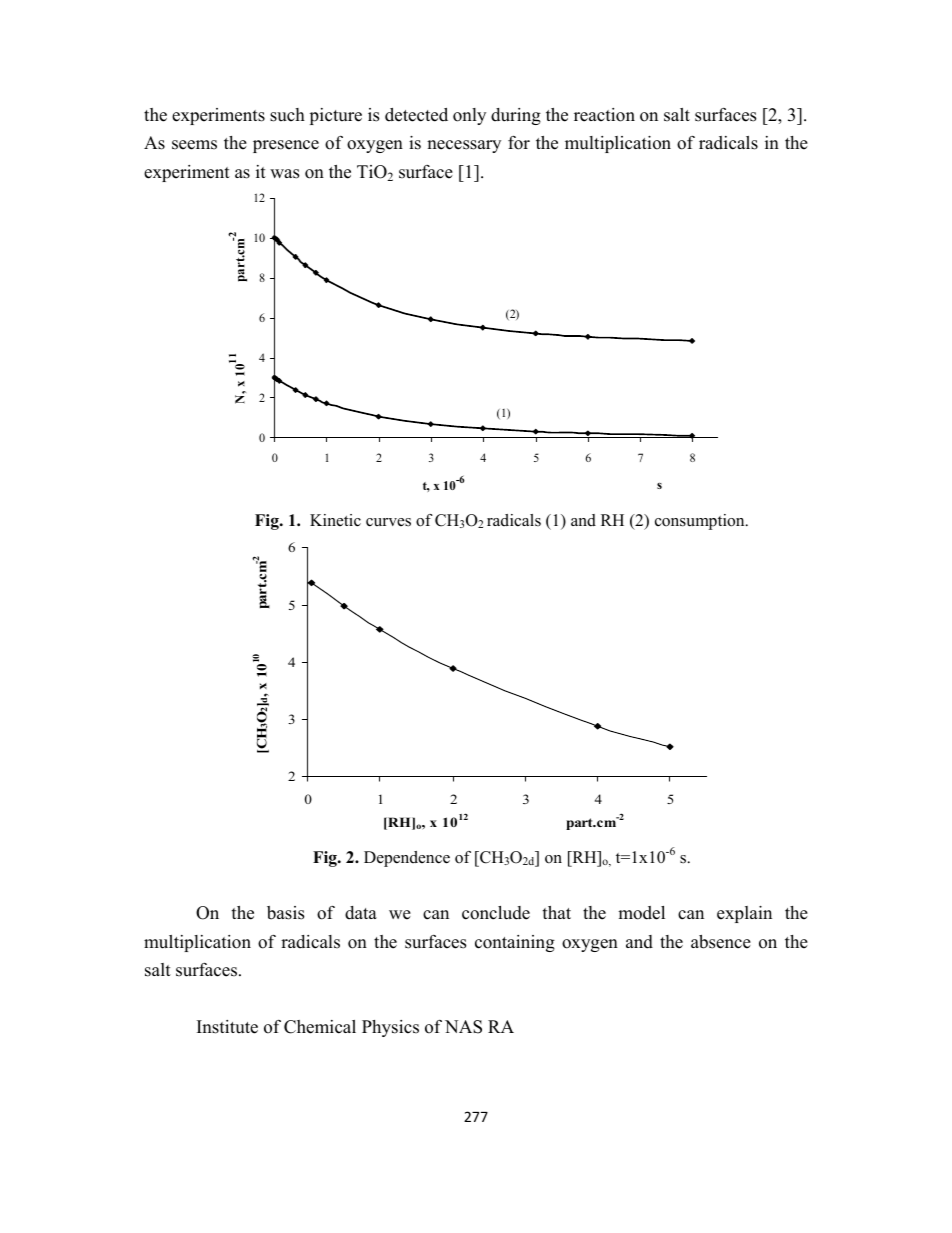  Describe the element at coordinates (744, 914) in the screenshot. I see `explain` at that location.
